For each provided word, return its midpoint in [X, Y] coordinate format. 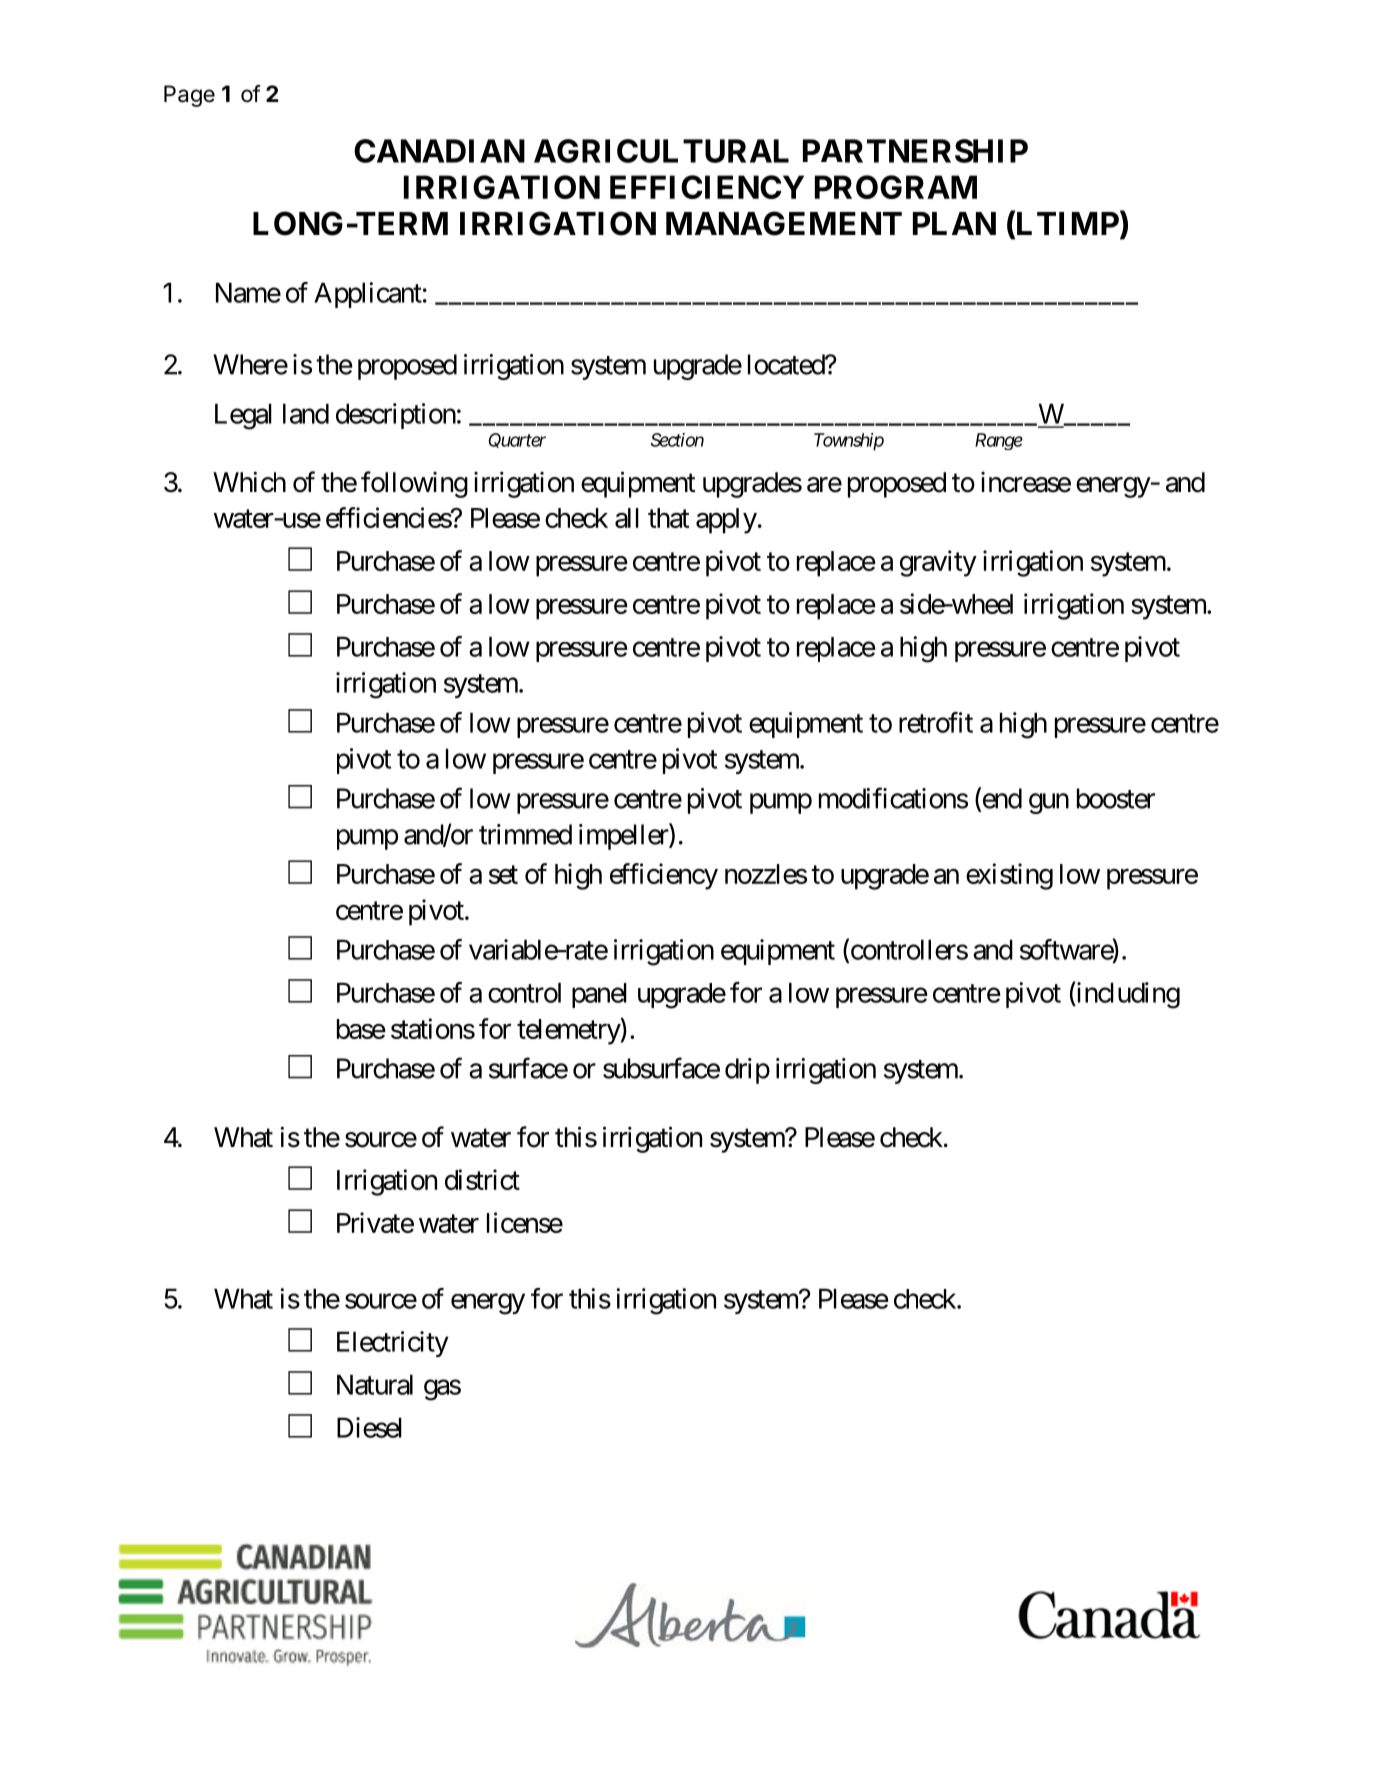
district [482, 1179]
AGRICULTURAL [661, 151]
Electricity [393, 1344]
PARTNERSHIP [915, 151]
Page [189, 96]
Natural [375, 1384]
